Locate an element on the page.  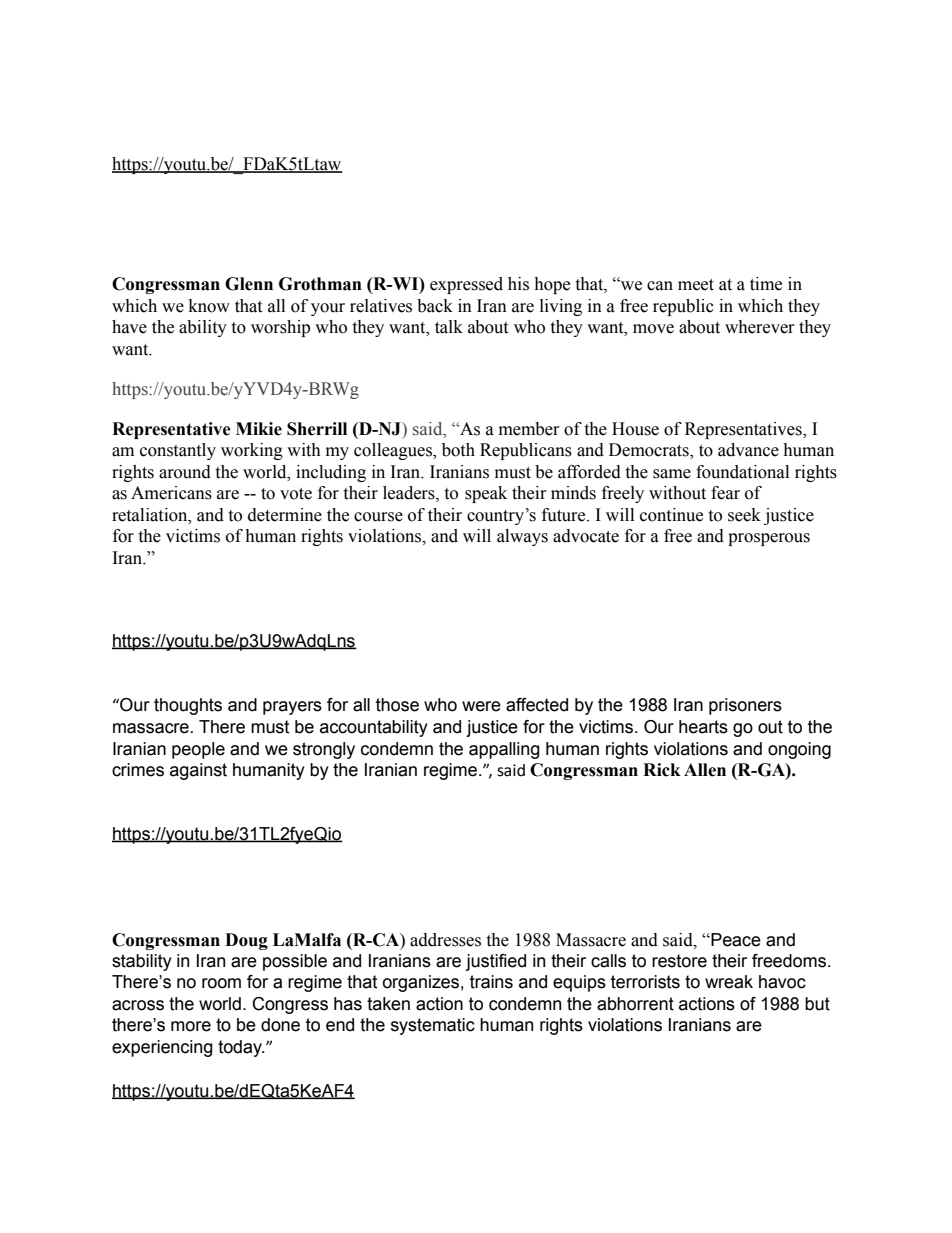
systematic is located at coordinates (433, 1026).
